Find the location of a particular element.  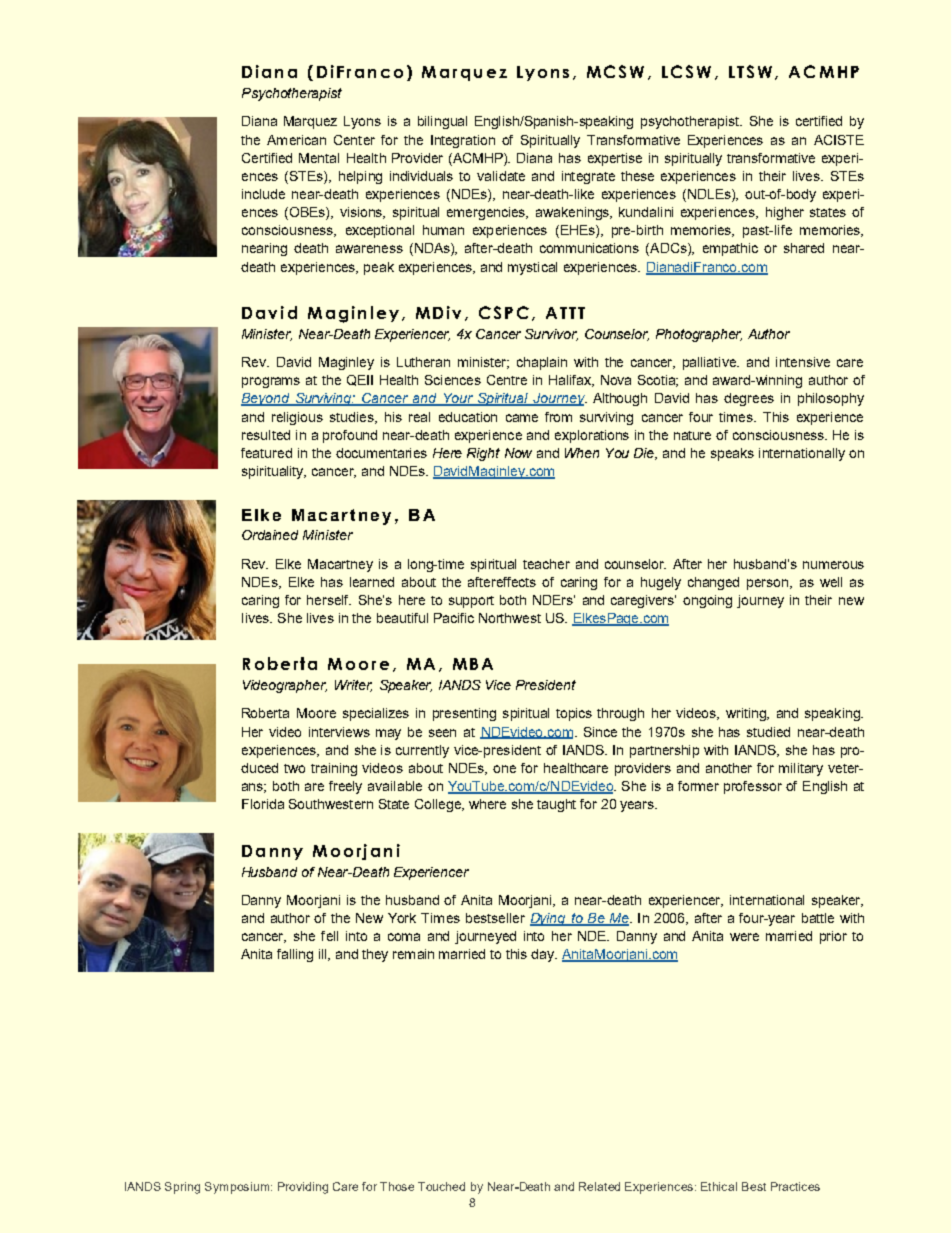

Symposium is located at coordinates (238, 1188).
